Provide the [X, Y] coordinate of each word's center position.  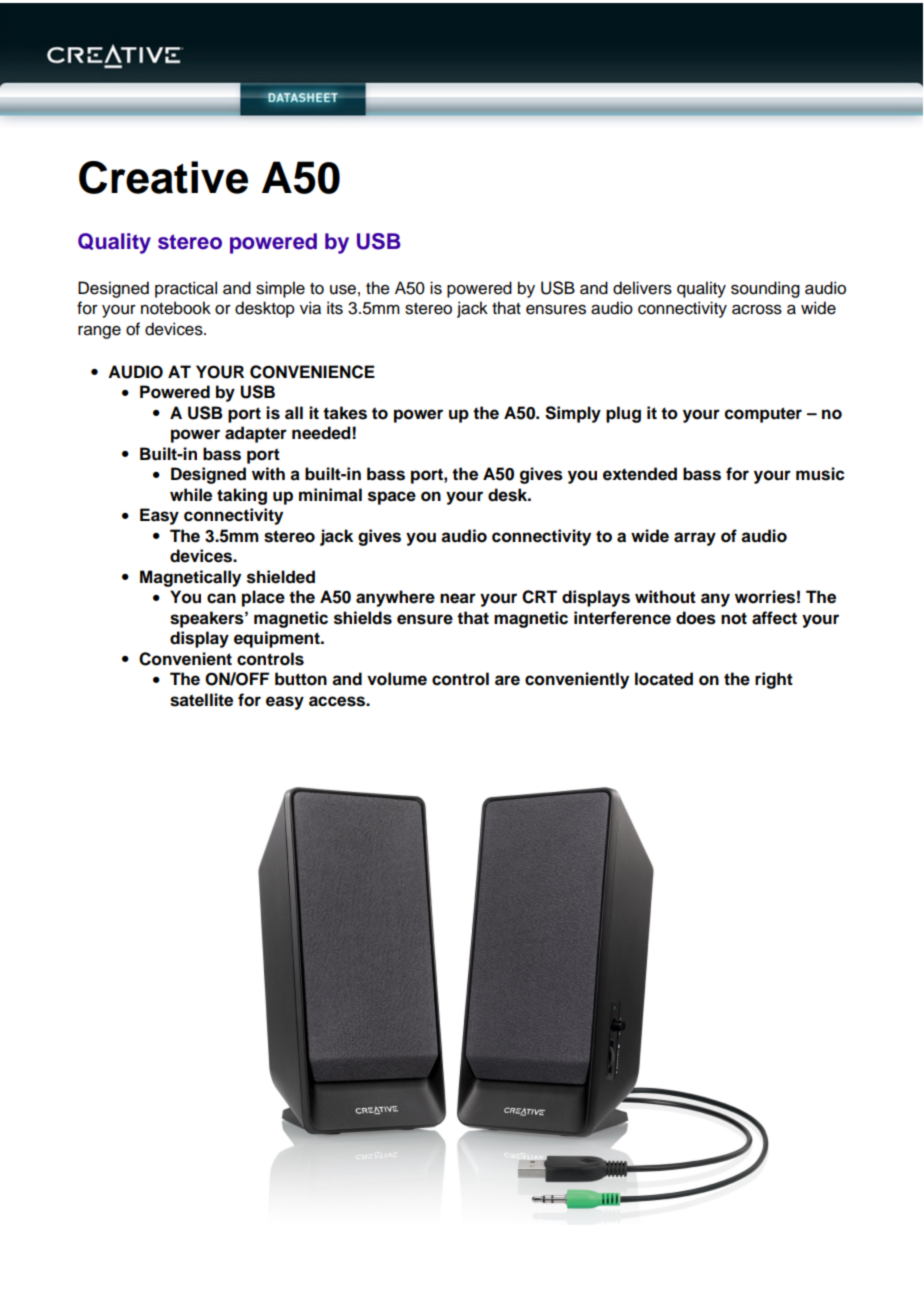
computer [763, 415]
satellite [201, 700]
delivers [642, 288]
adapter [256, 434]
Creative [163, 177]
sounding [765, 289]
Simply [573, 414]
